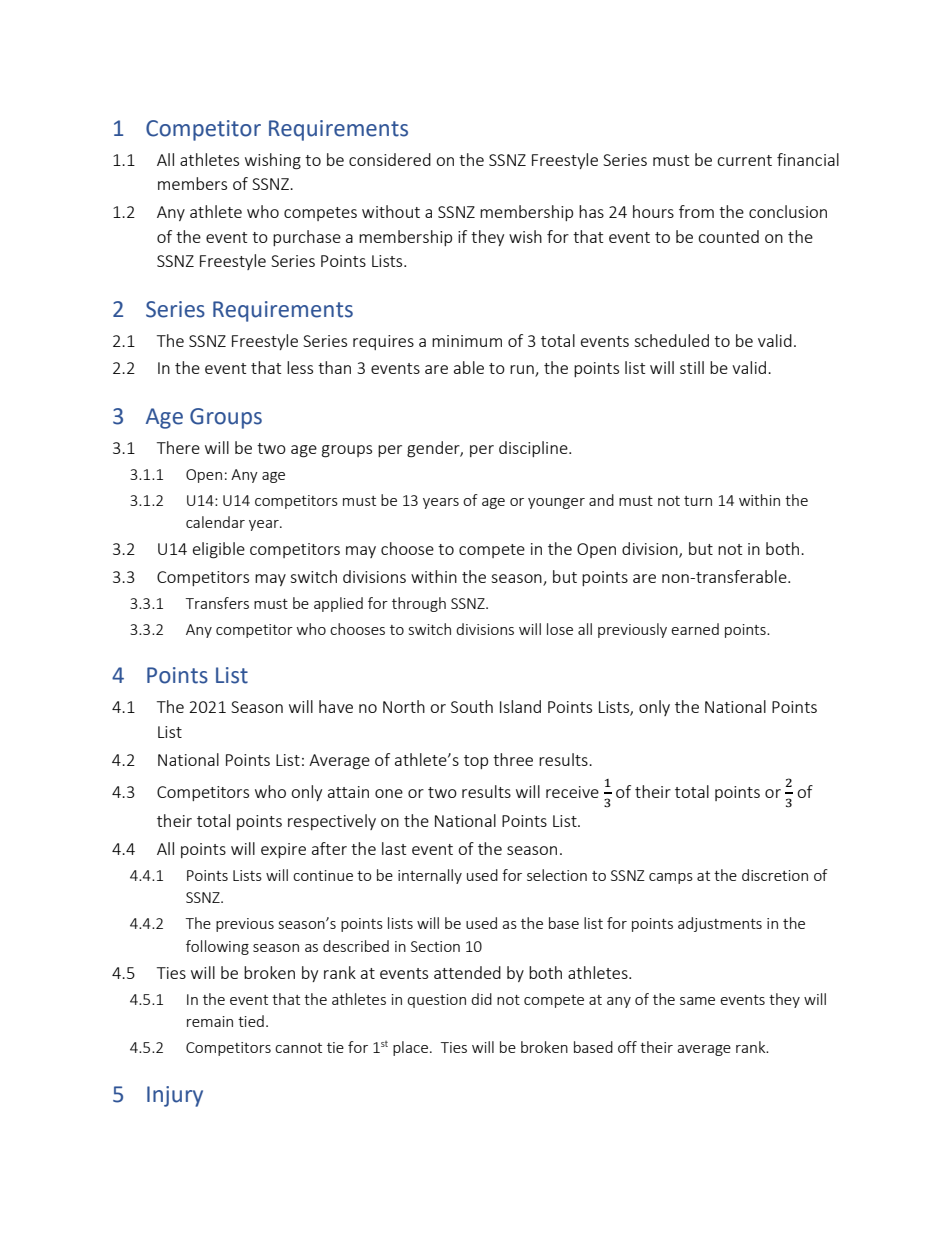 Image resolution: width=952 pixels, height=1233 pixels. Describe the element at coordinates (391, 211) in the image. I see `without` at that location.
